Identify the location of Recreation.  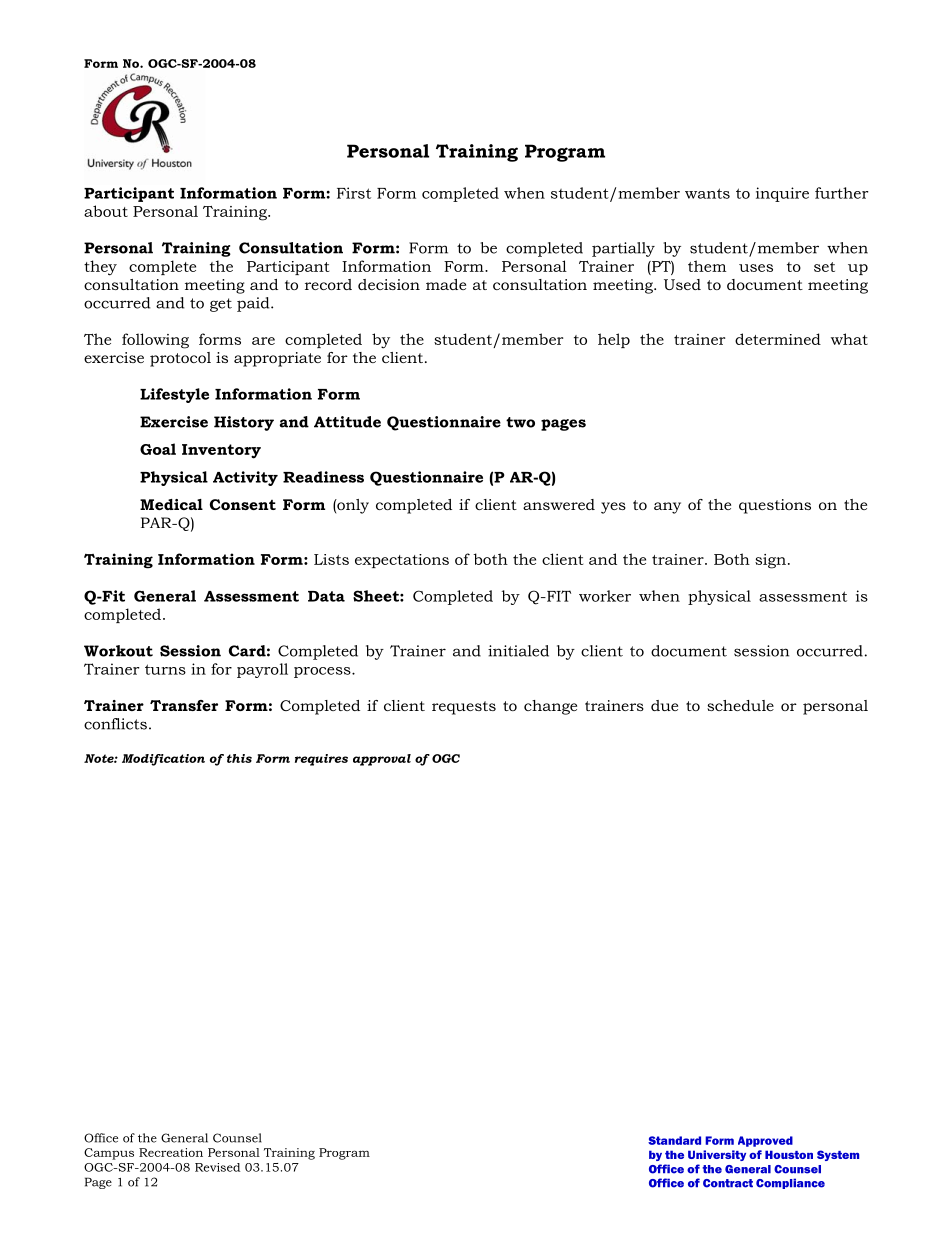
(171, 1152).
